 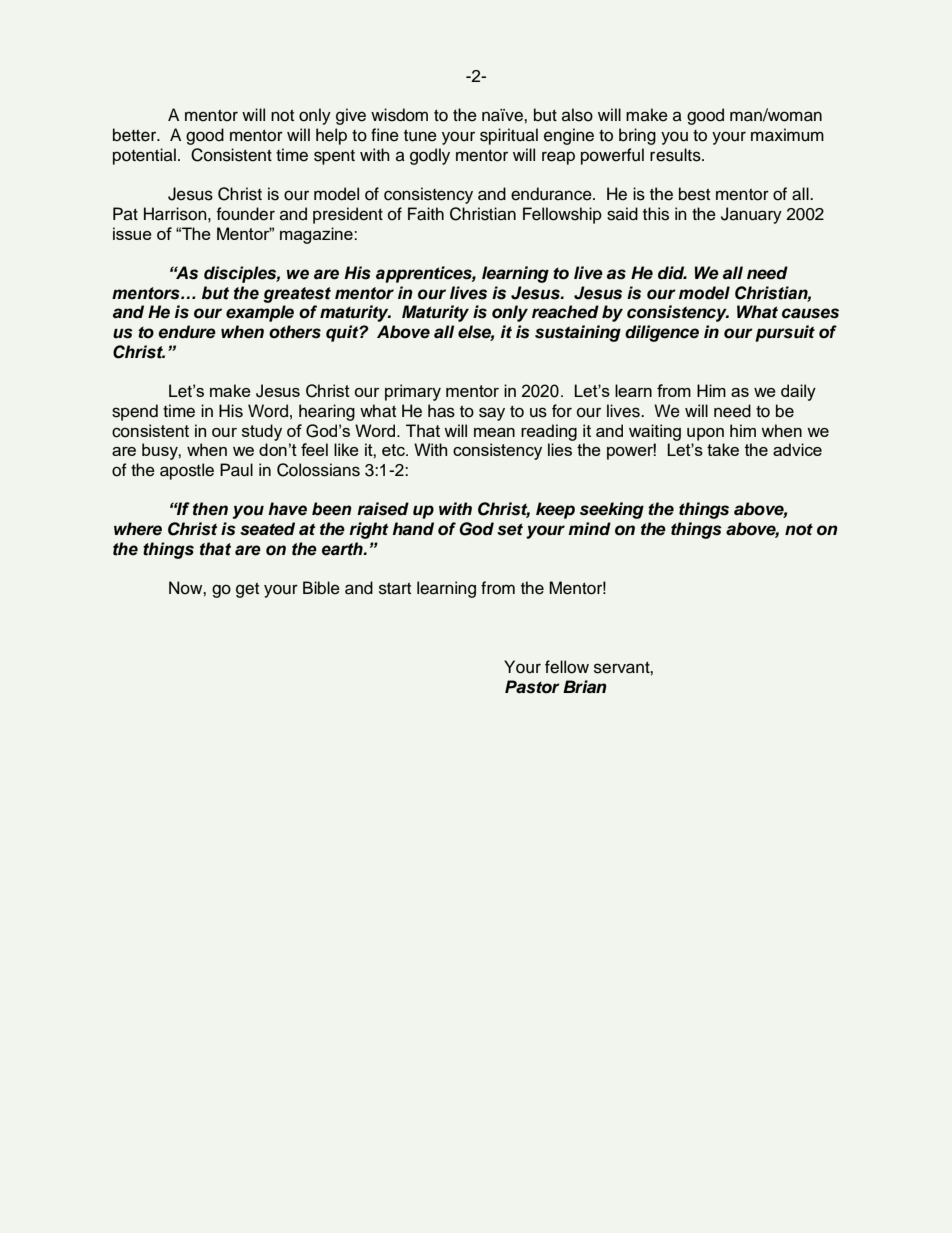 I want to click on maximum, so click(x=787, y=135).
